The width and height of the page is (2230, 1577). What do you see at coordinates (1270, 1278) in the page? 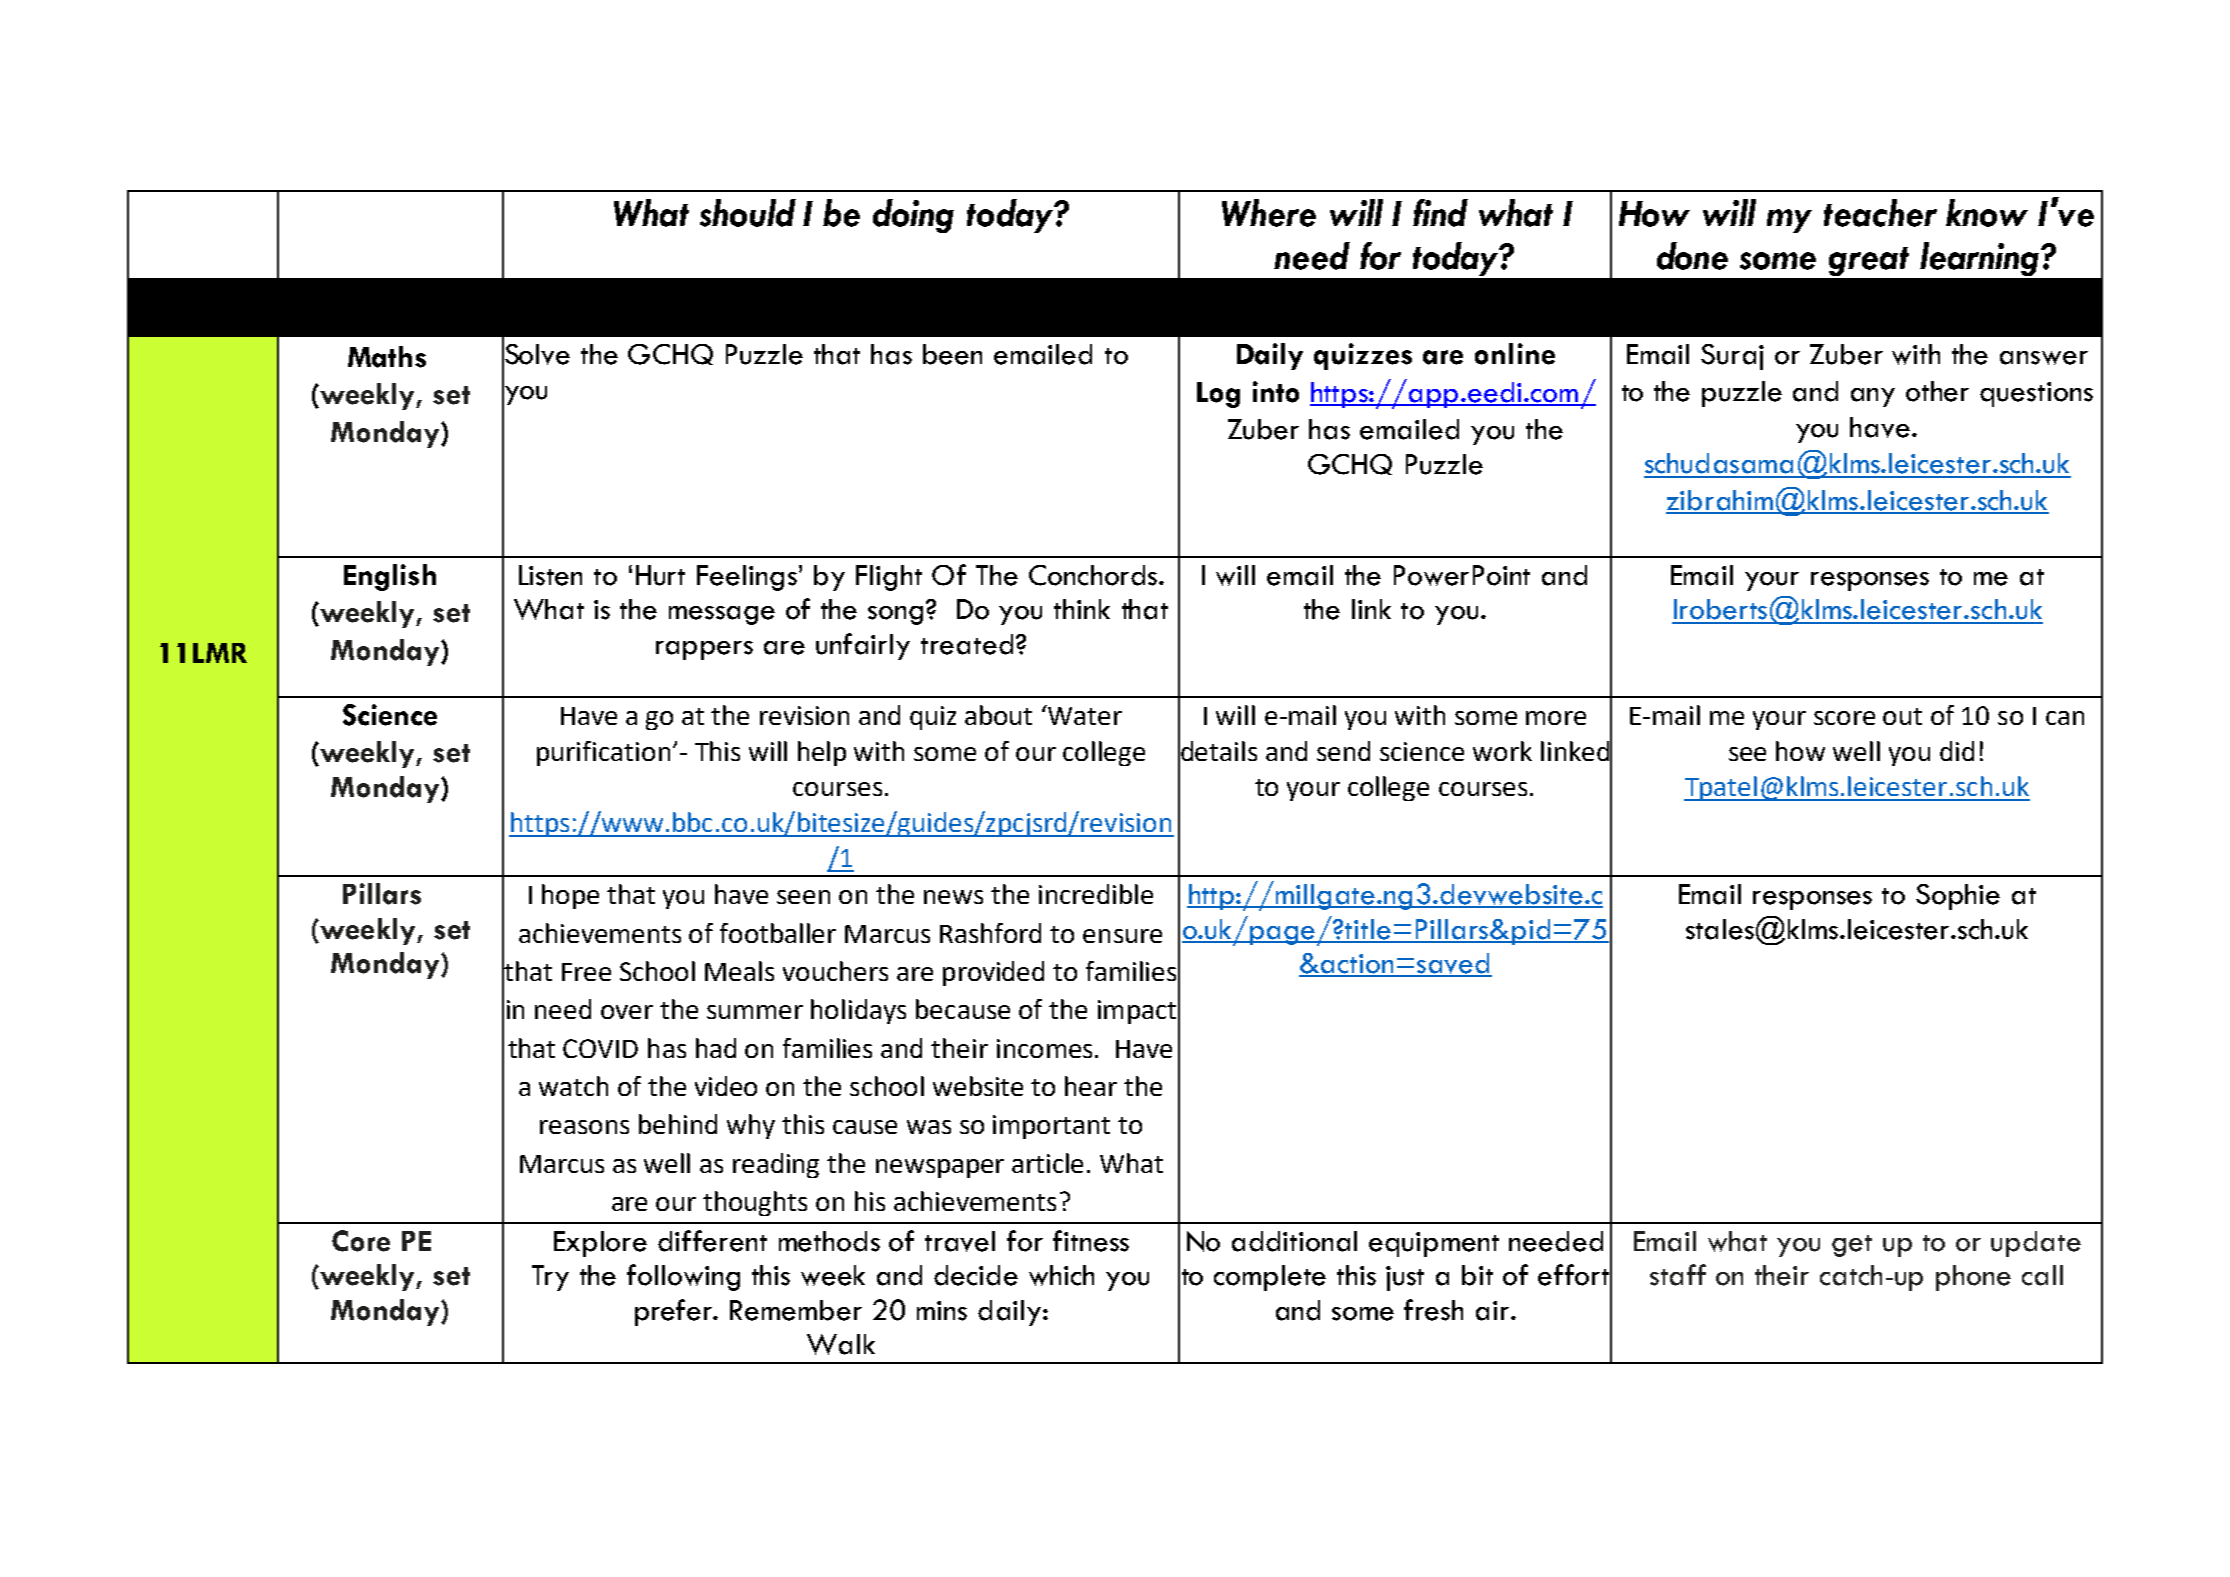
I see `complete` at bounding box center [1270, 1278].
